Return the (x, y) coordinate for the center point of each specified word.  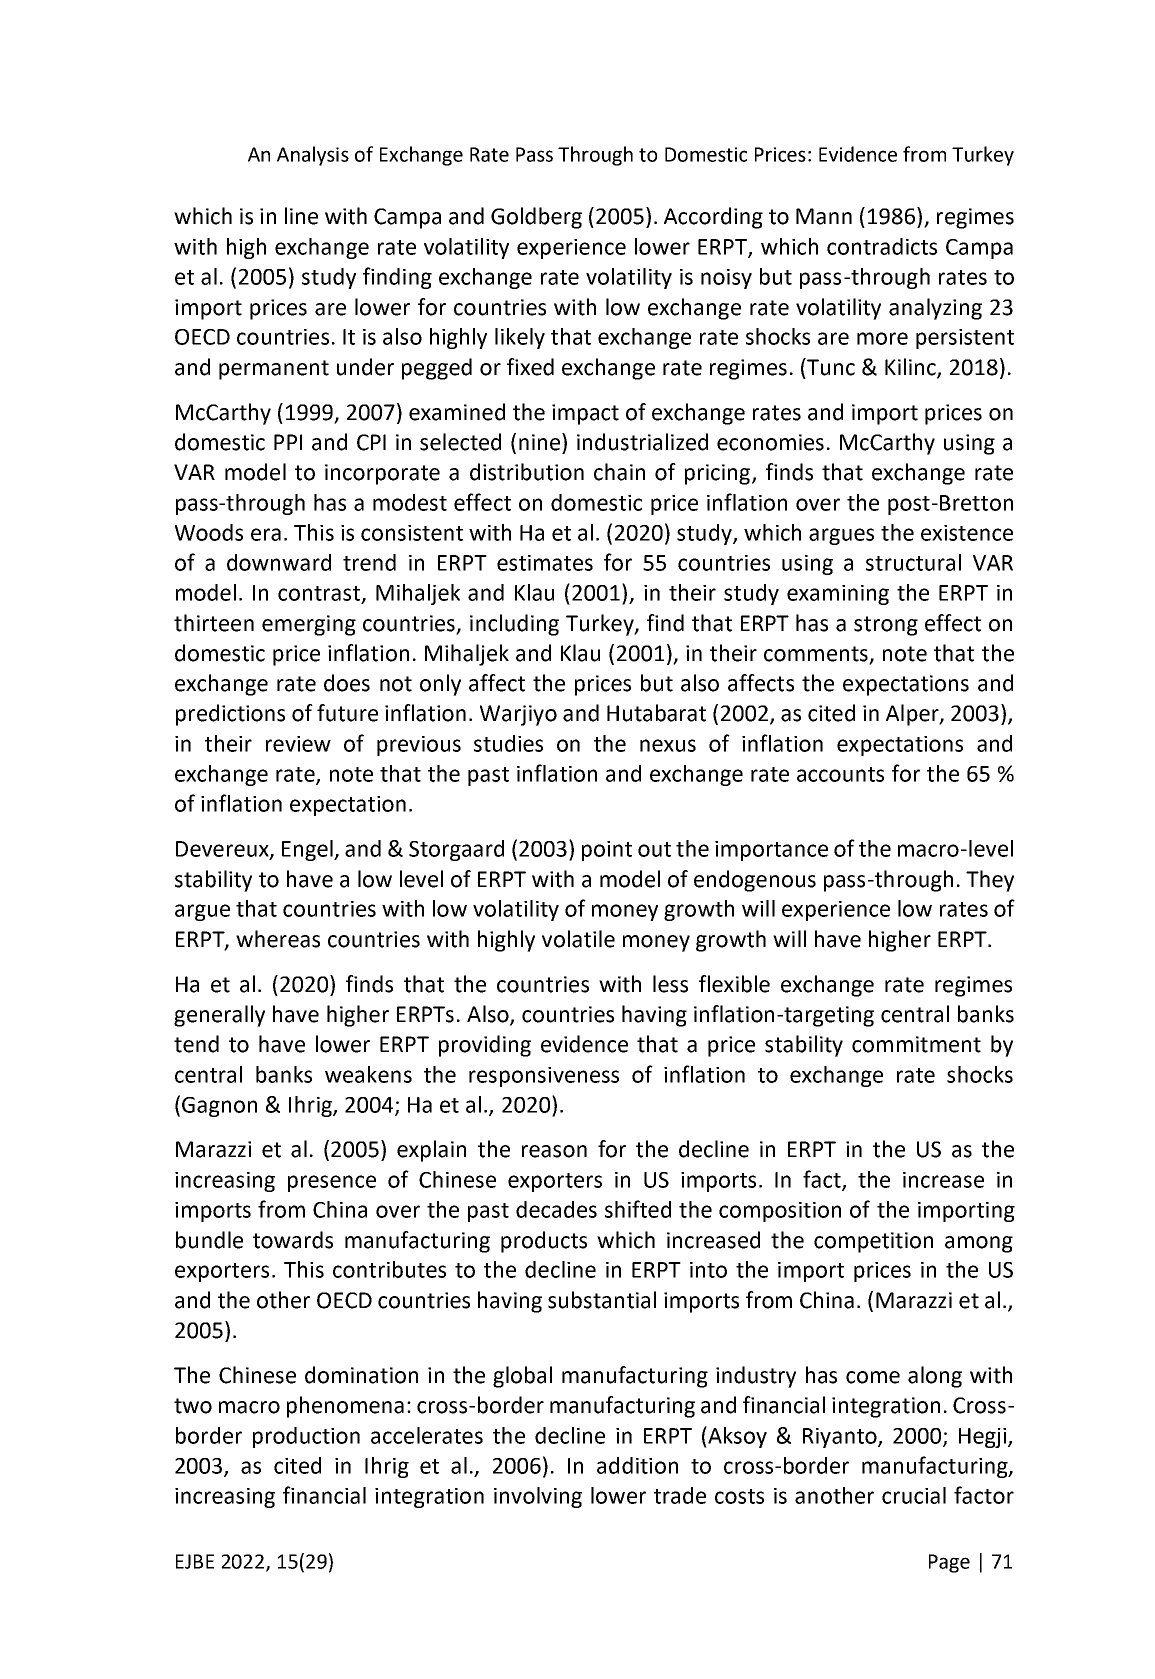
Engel (308, 850)
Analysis (313, 156)
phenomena (345, 1407)
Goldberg (536, 218)
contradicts (882, 246)
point (607, 851)
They (990, 881)
